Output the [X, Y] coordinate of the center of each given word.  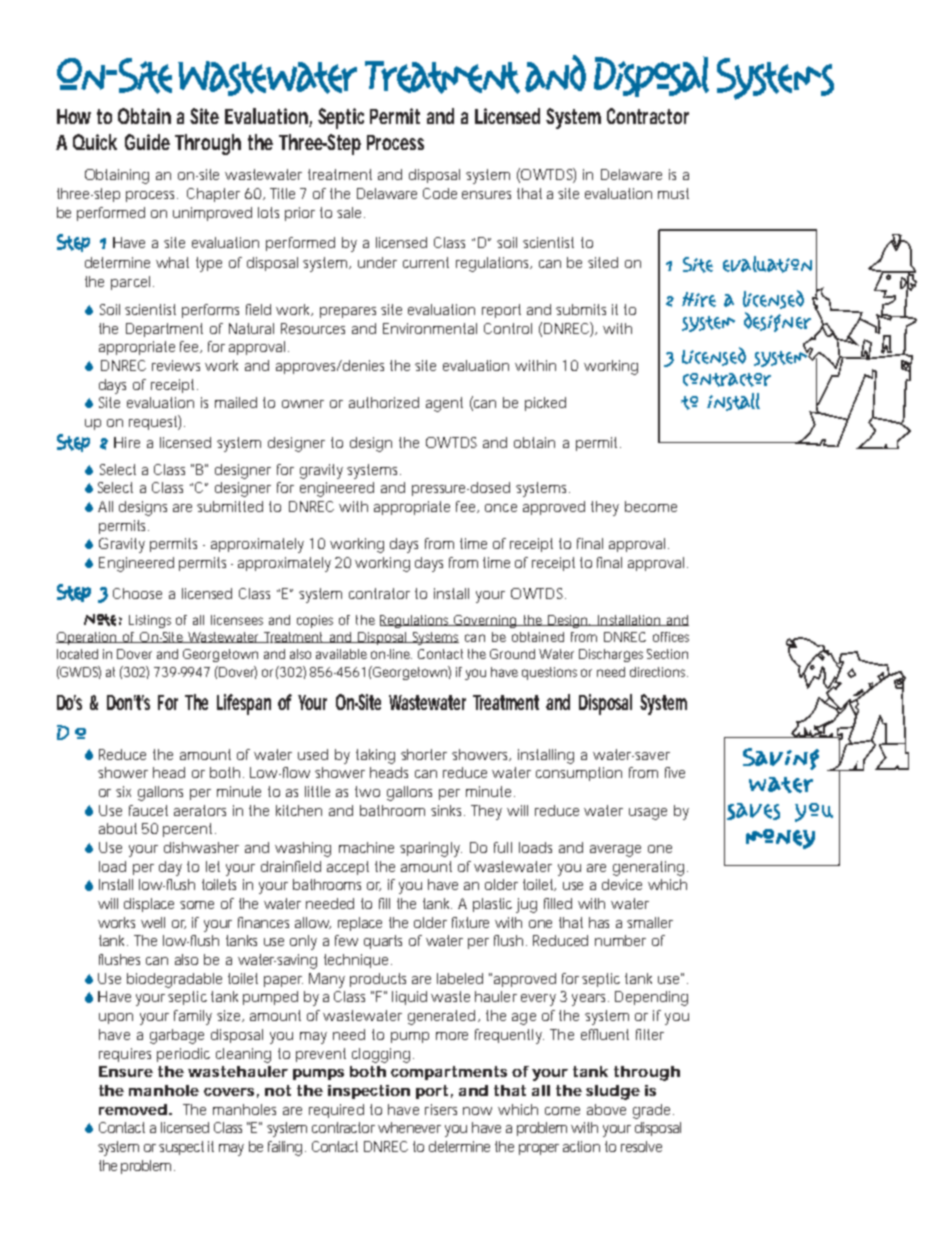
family [193, 1017]
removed [134, 1109]
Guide [147, 142]
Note [100, 620]
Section [667, 654]
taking [375, 756]
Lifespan [244, 704]
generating [650, 868]
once [501, 508]
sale [351, 212]
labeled [460, 978]
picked [545, 404]
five [675, 772]
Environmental [430, 328]
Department [164, 330]
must [673, 193]
